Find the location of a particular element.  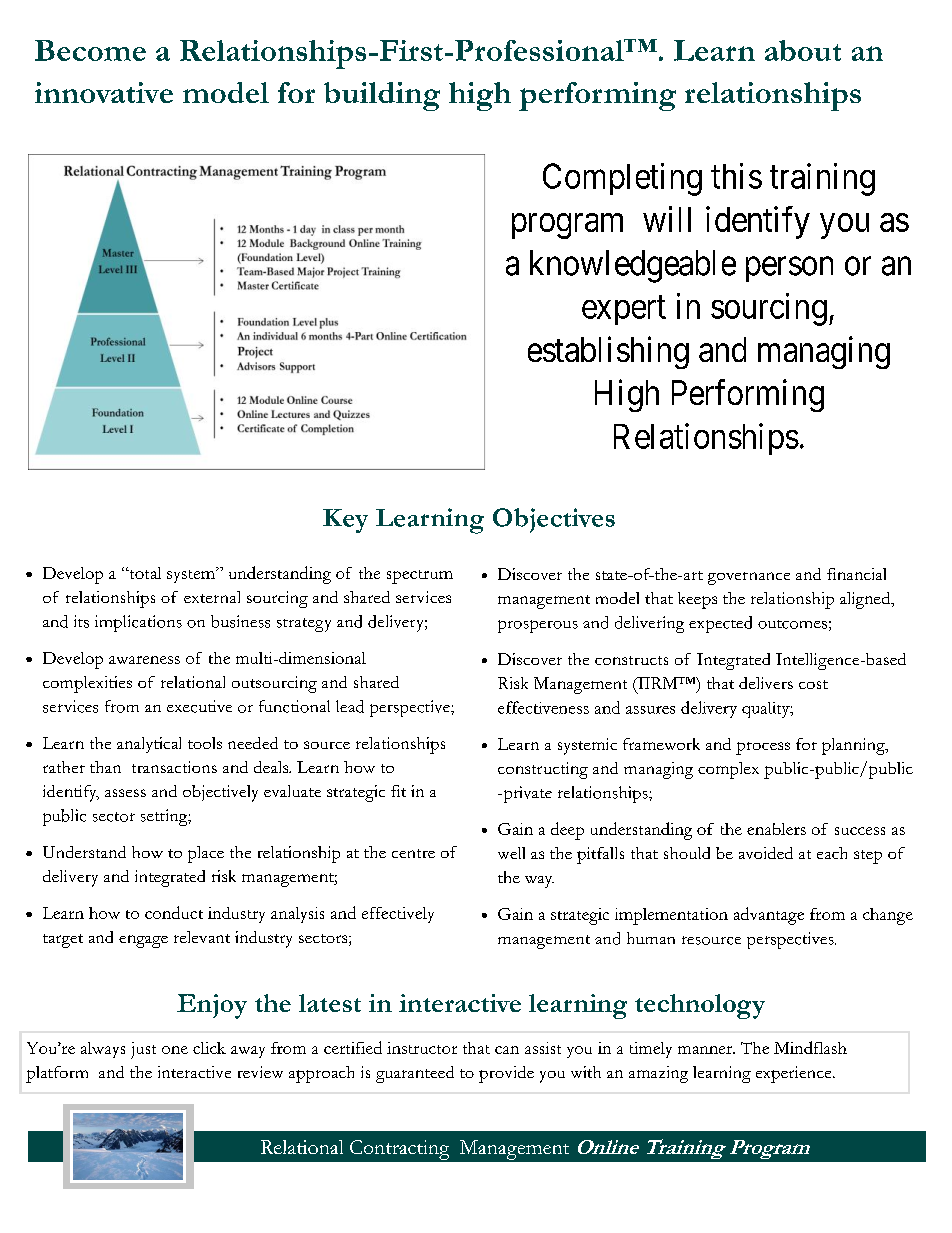

innovative is located at coordinates (104, 92).
